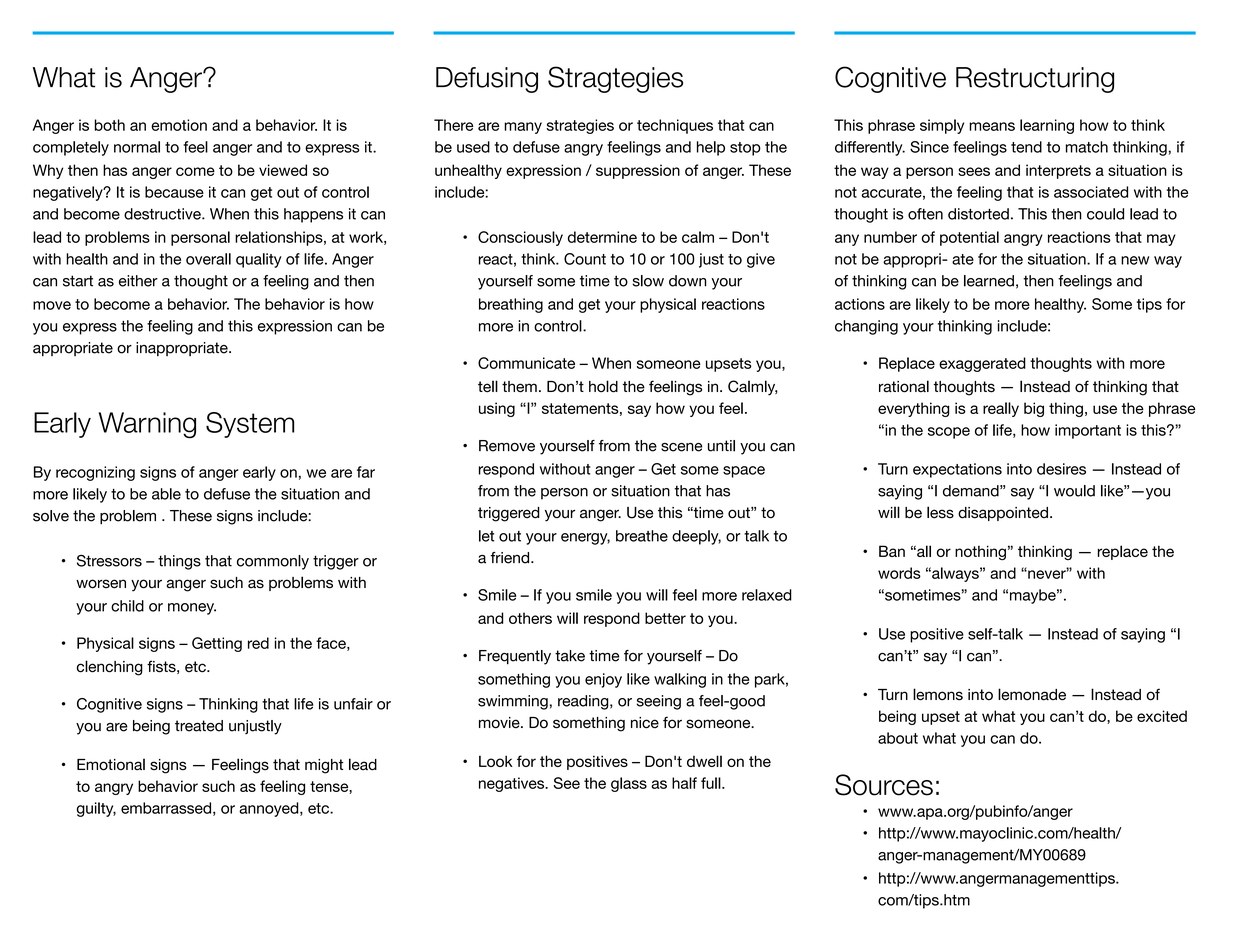 Image resolution: width=1233 pixels, height=952 pixels. Describe the element at coordinates (989, 281) in the screenshot. I see `learned` at that location.
